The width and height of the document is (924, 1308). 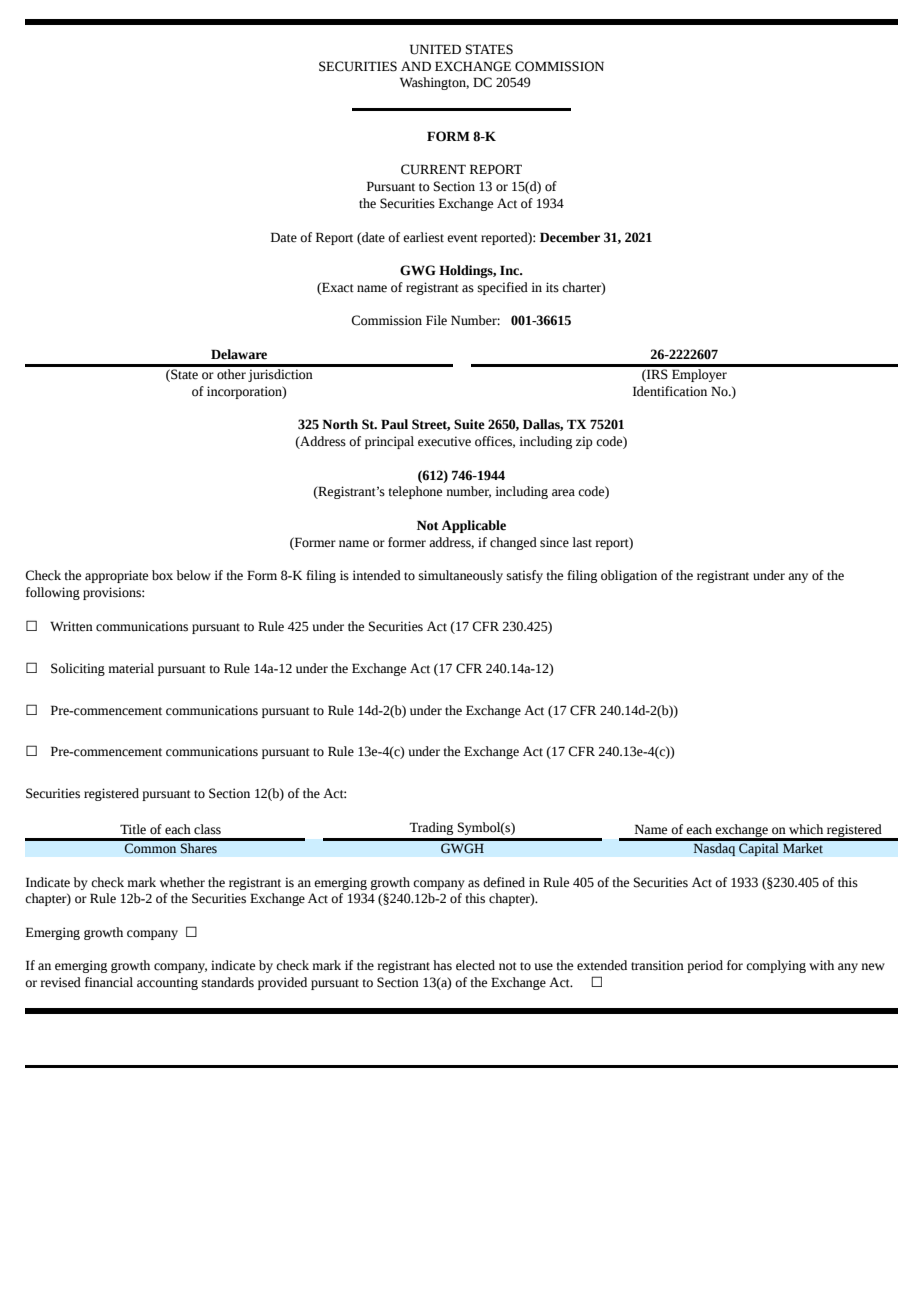 I want to click on box, so click(x=162, y=575).
